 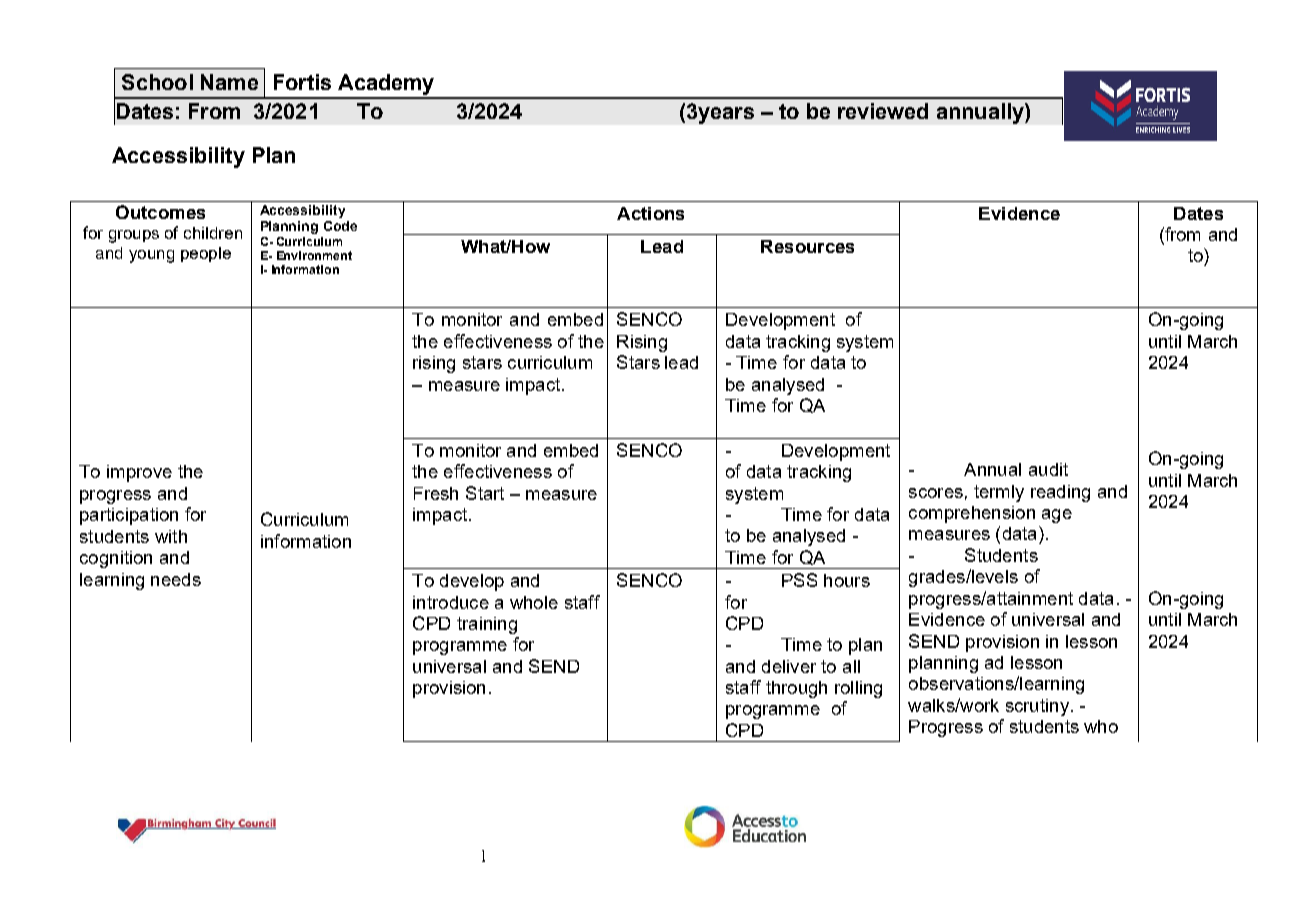 What do you see at coordinates (534, 602) in the screenshot?
I see `whole` at bounding box center [534, 602].
